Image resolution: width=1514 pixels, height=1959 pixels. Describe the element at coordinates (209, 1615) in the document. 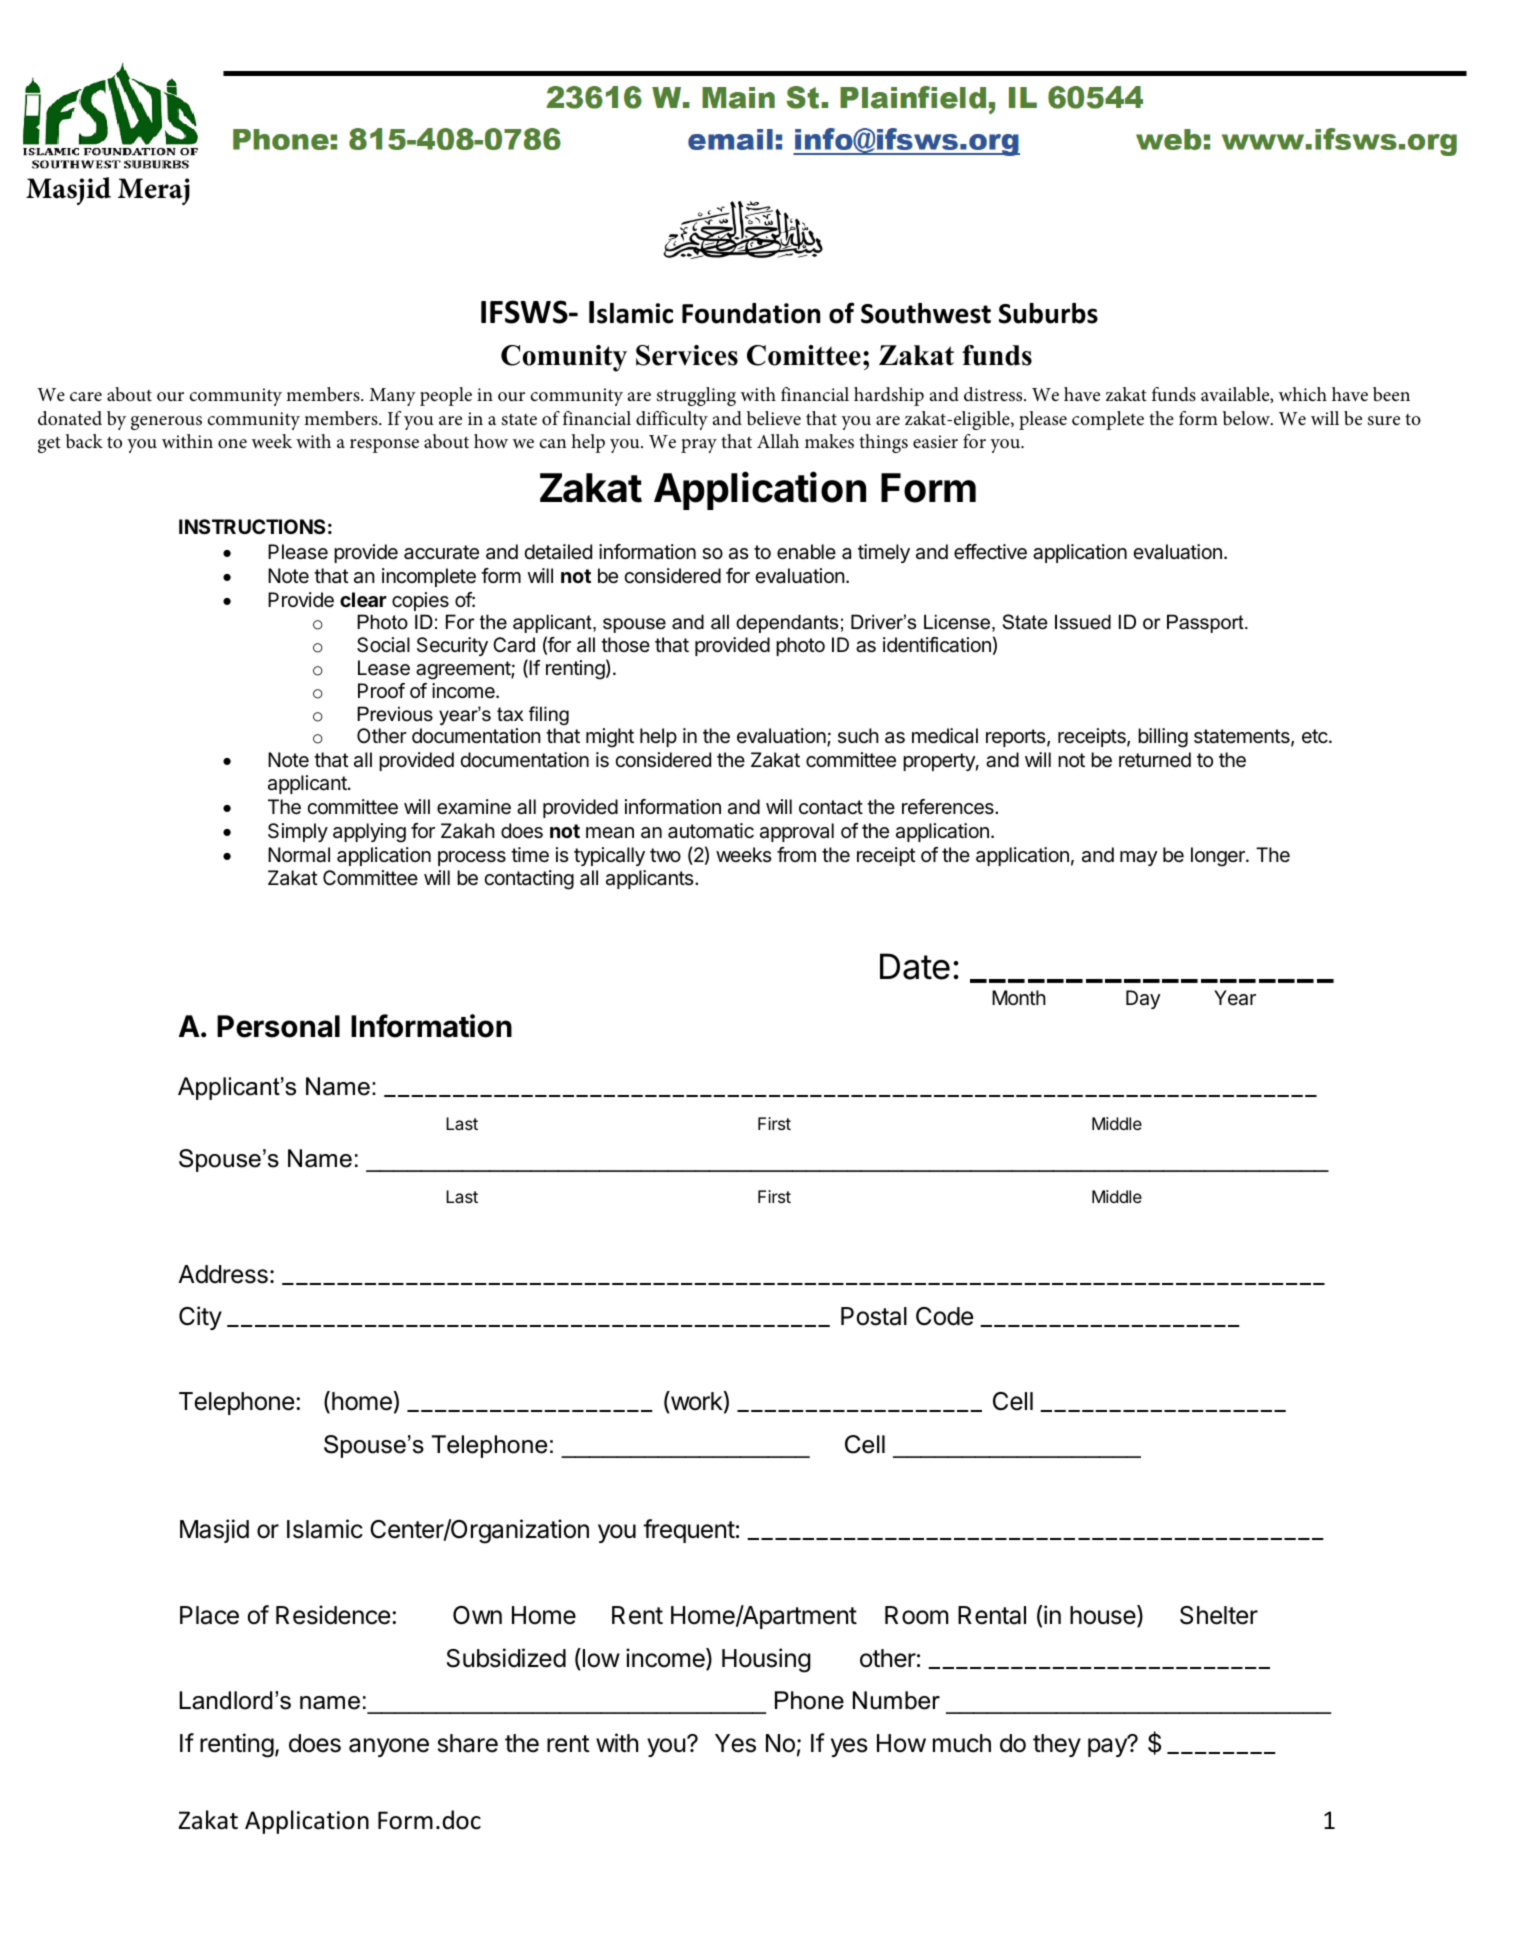

I see `Place` at that location.
